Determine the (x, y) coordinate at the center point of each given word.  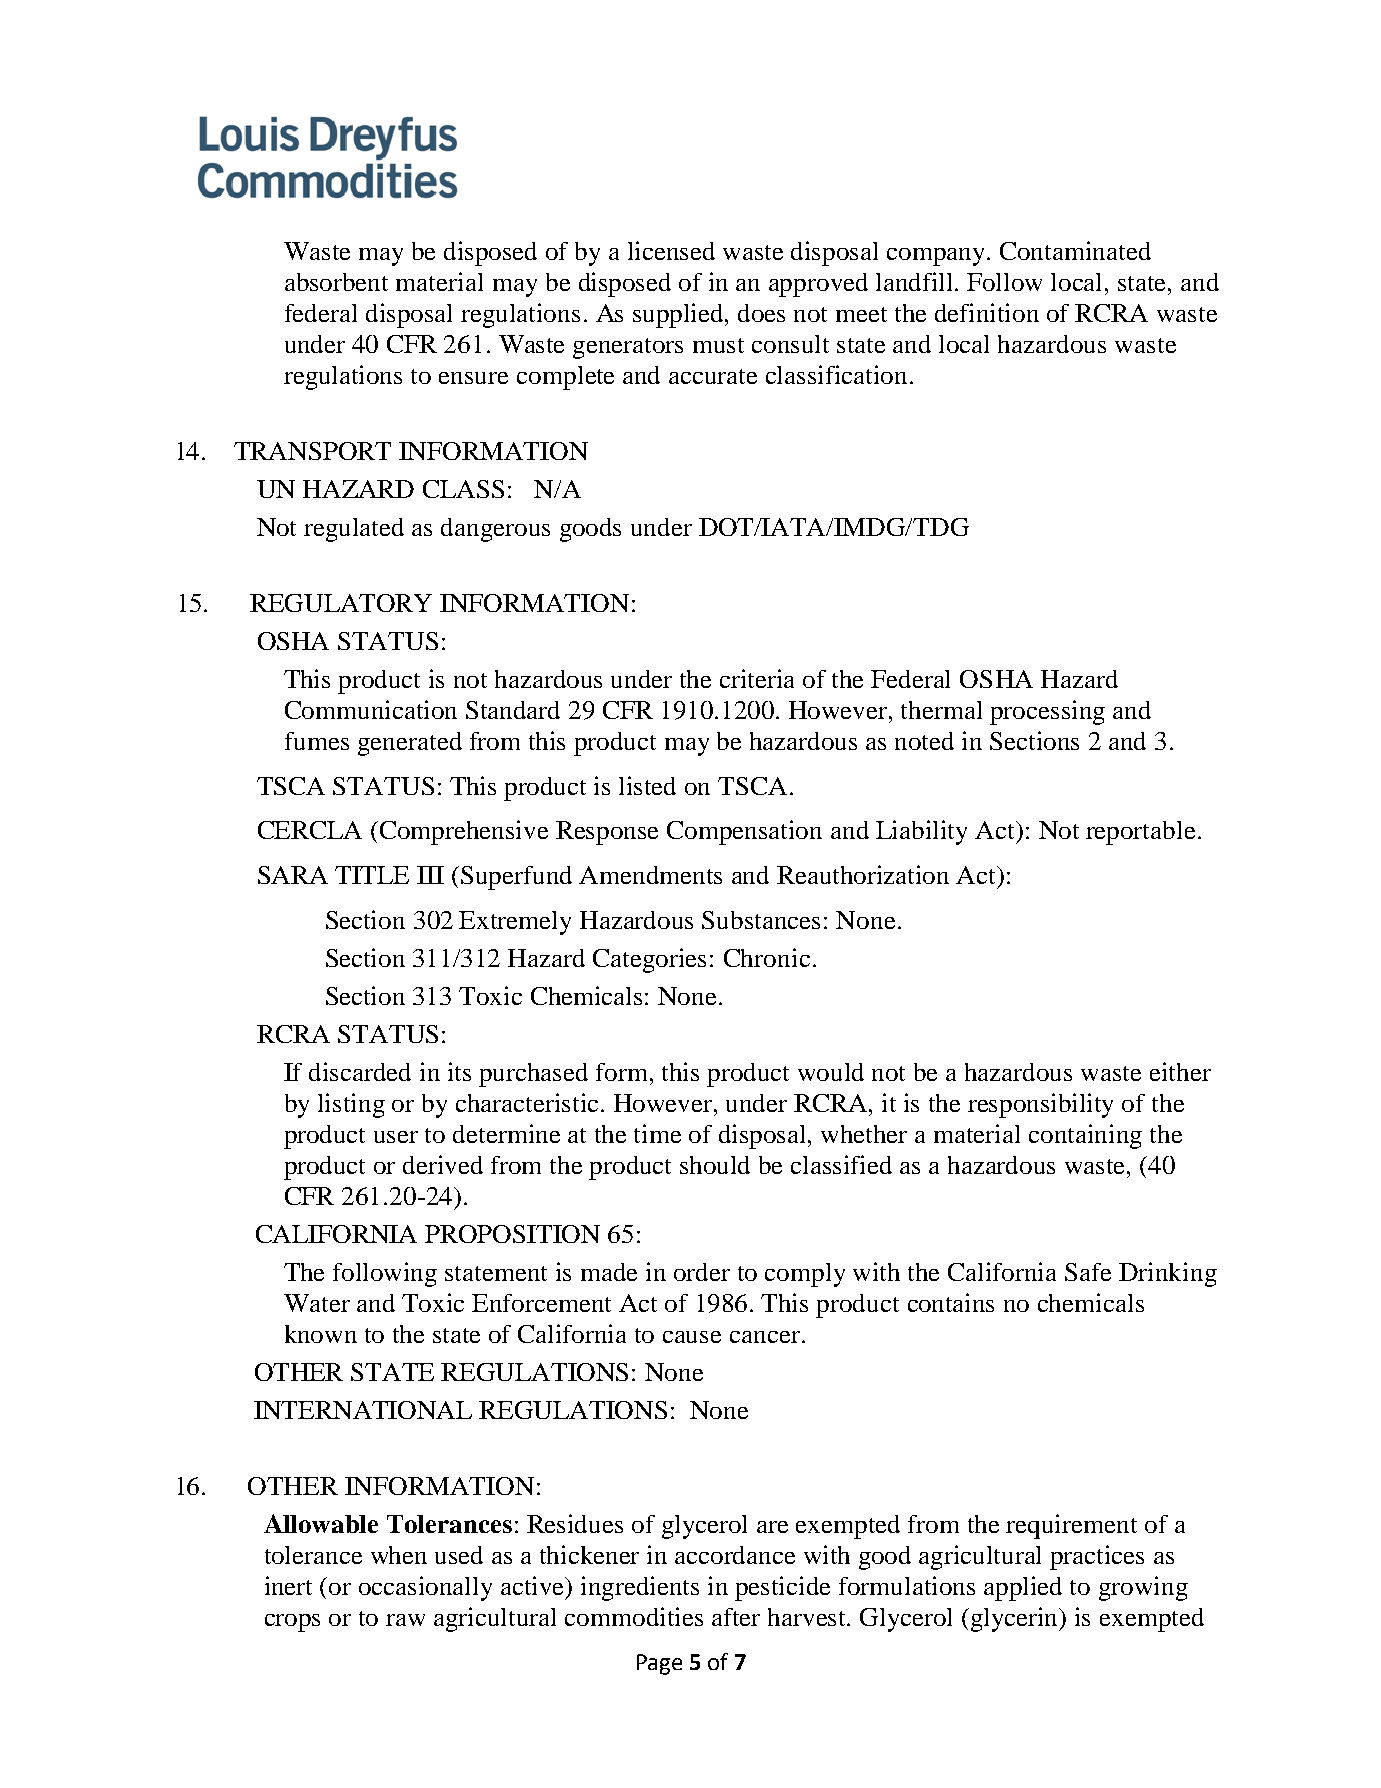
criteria (757, 678)
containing (1085, 1136)
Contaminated (1075, 250)
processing (1047, 712)
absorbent (336, 282)
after (736, 1617)
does (761, 313)
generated (410, 744)
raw (405, 1620)
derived (443, 1164)
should (715, 1165)
